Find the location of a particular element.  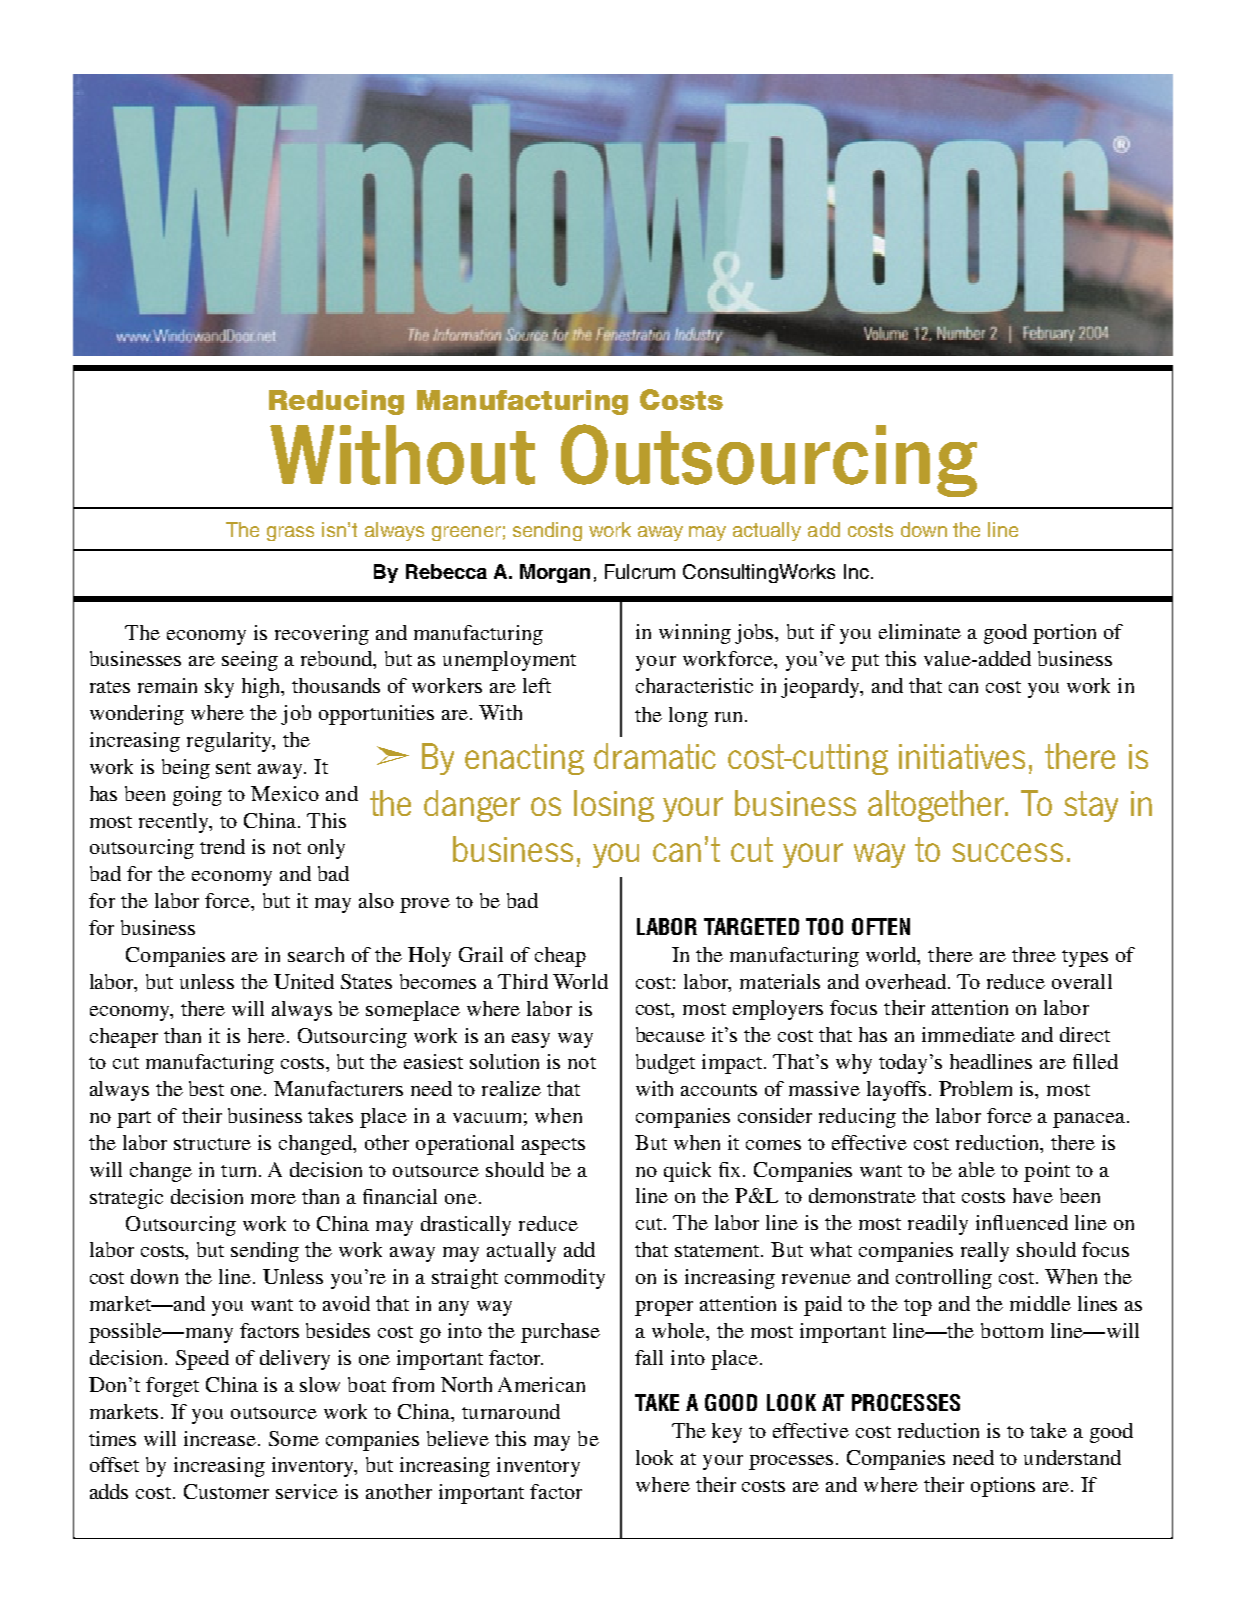

grass is located at coordinates (290, 533).
